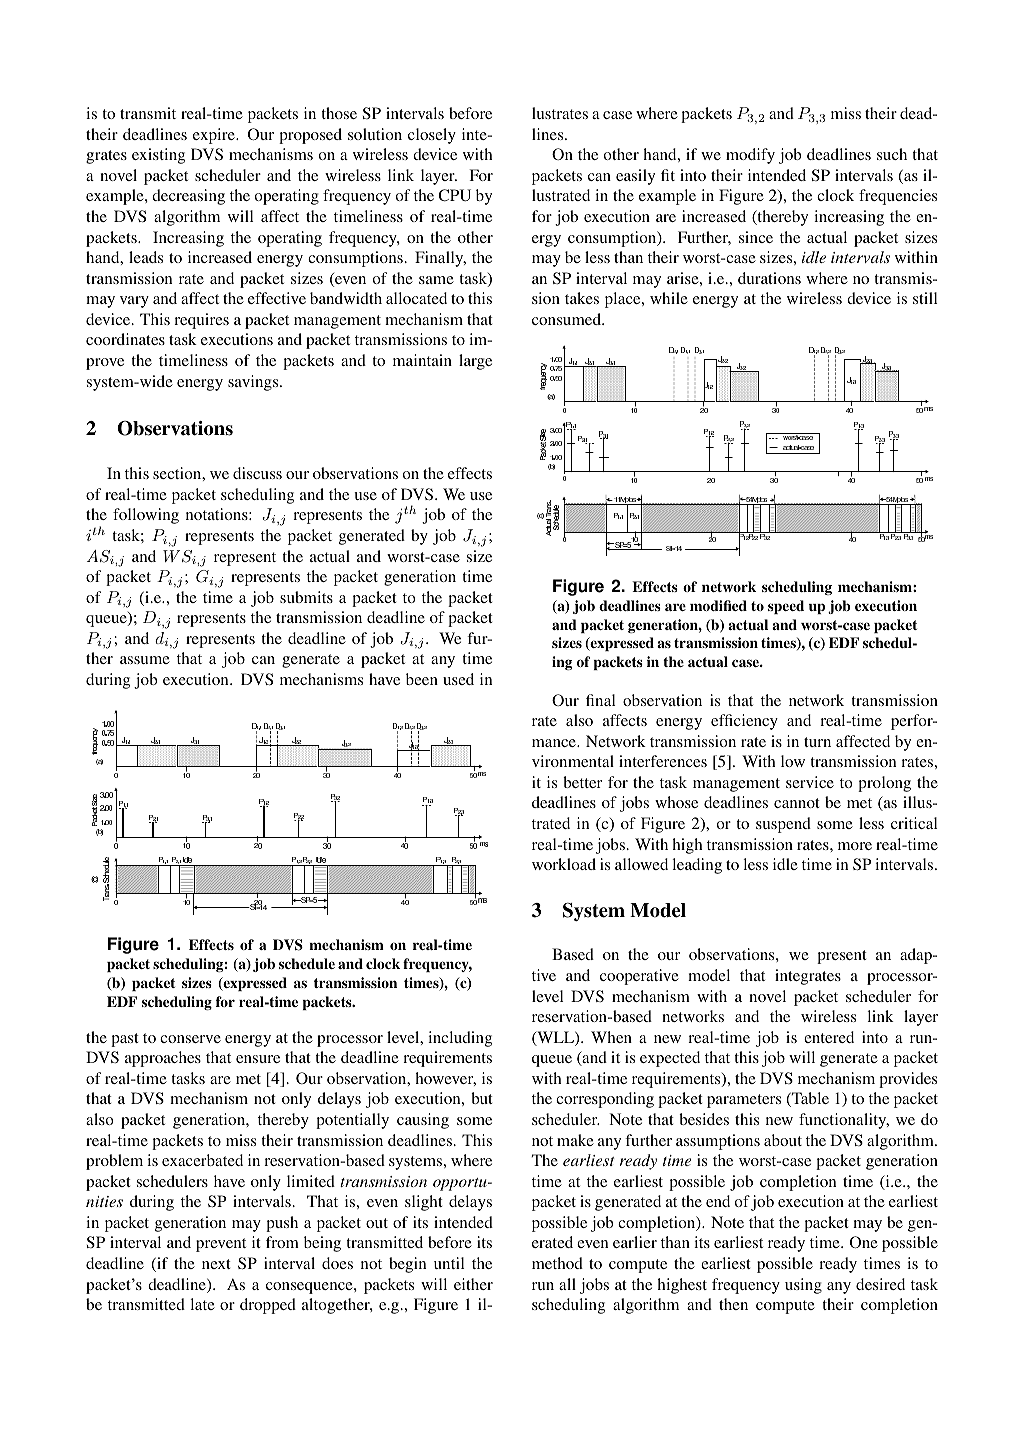  I want to click on method, so click(557, 1263).
